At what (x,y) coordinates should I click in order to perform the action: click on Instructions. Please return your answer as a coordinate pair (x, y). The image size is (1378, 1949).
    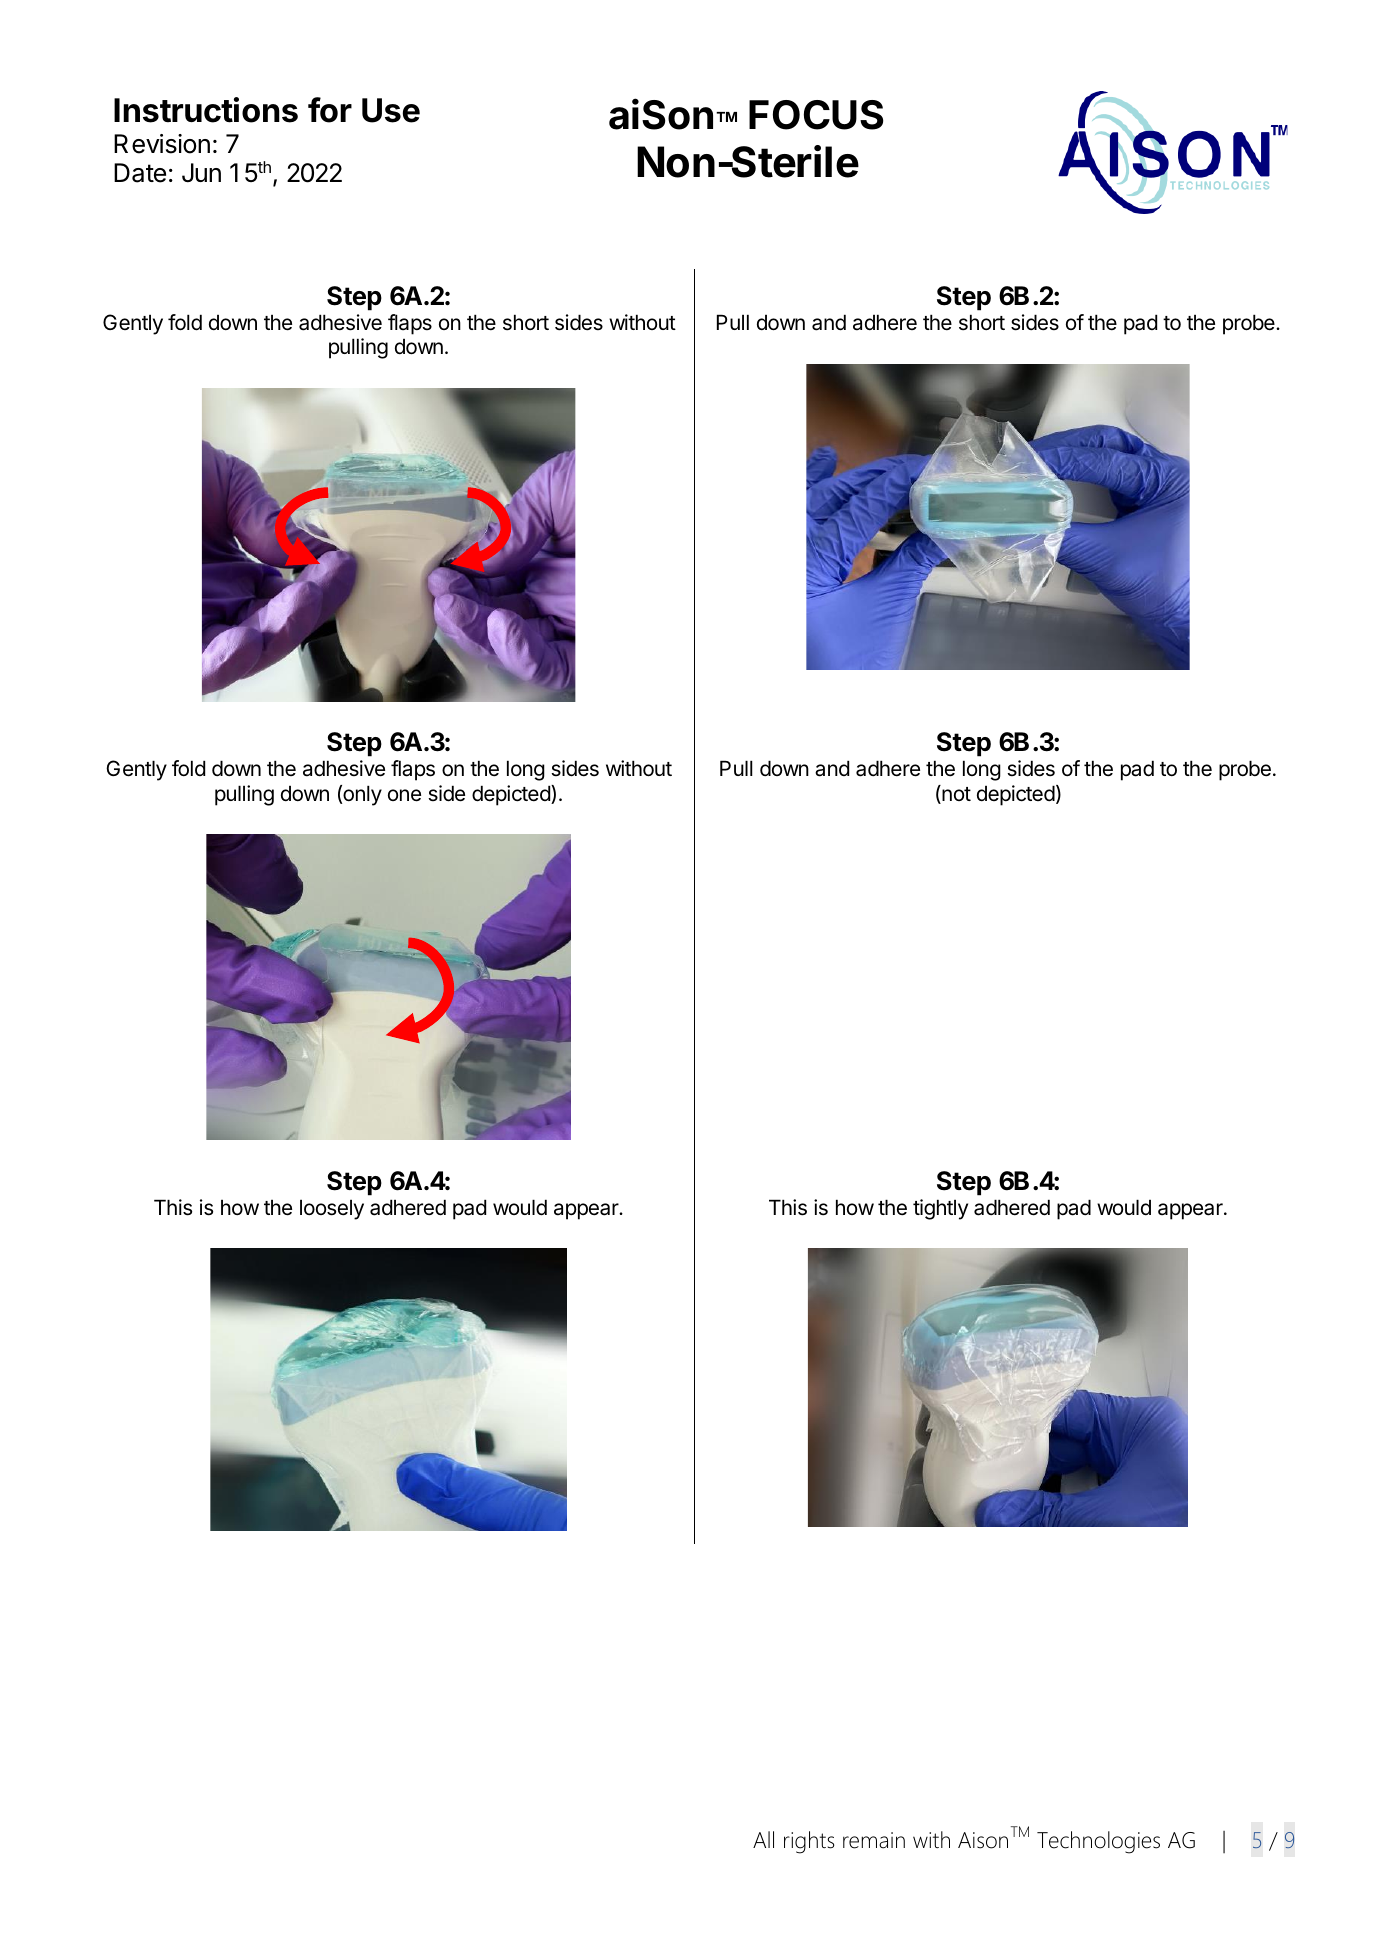
    Looking at the image, I should click on (206, 110).
